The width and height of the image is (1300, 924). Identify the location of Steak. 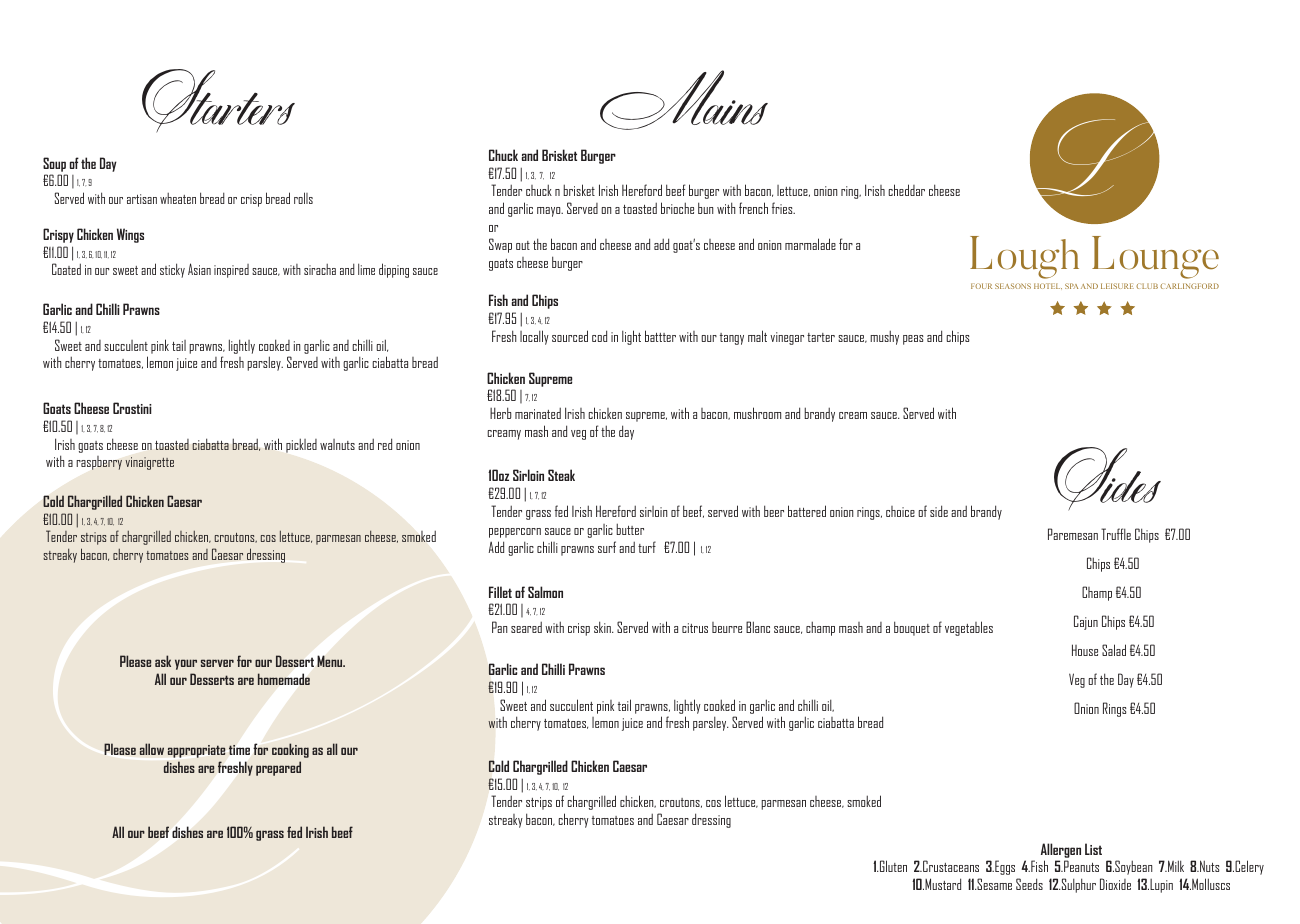
(561, 475).
